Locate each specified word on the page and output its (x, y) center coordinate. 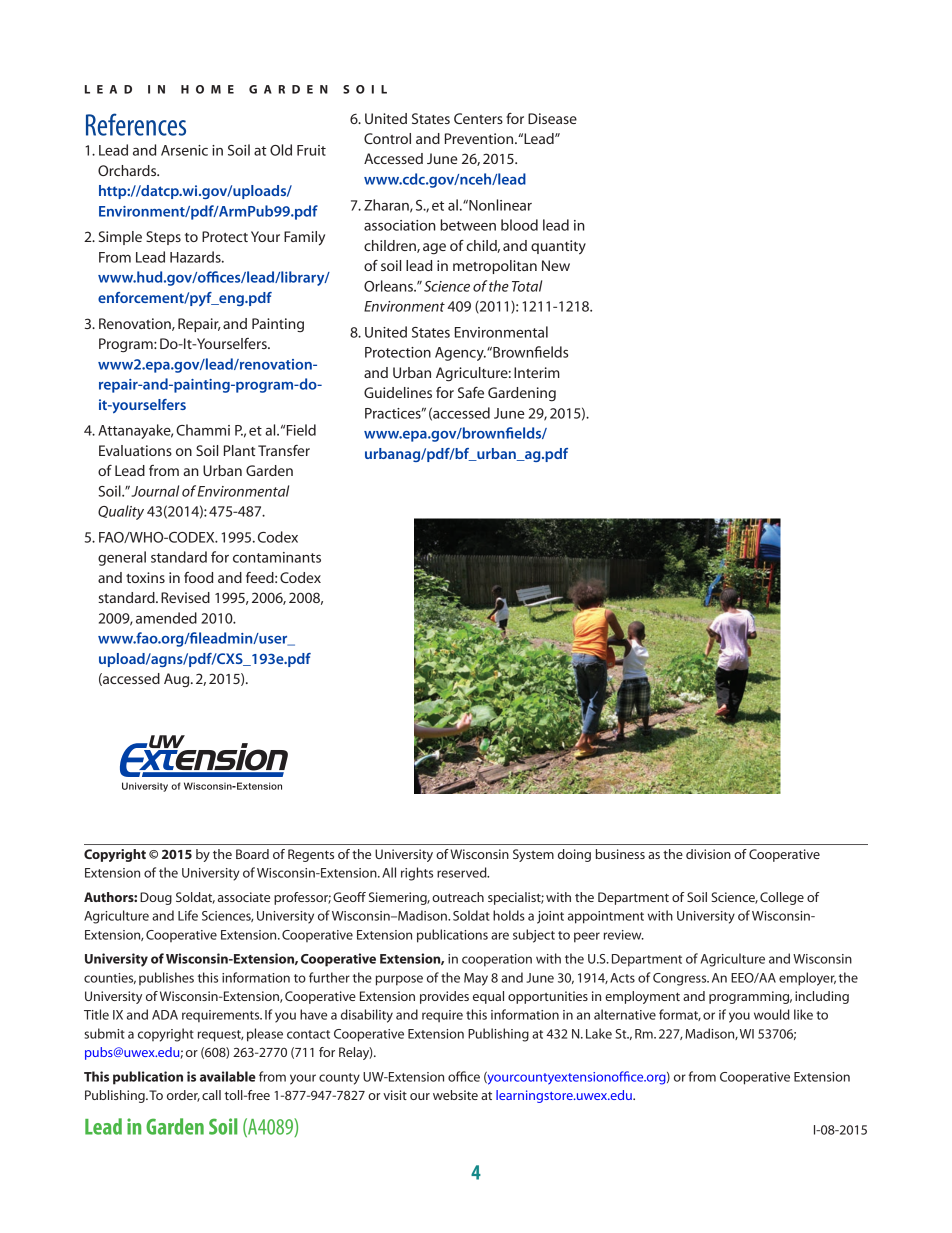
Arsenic (184, 150)
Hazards (196, 257)
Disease (552, 118)
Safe (471, 392)
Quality (121, 512)
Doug (156, 898)
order (183, 1096)
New (556, 265)
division (708, 854)
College (782, 898)
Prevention (480, 138)
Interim (537, 372)
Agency (460, 354)
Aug (178, 680)
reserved (463, 872)
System (533, 855)
